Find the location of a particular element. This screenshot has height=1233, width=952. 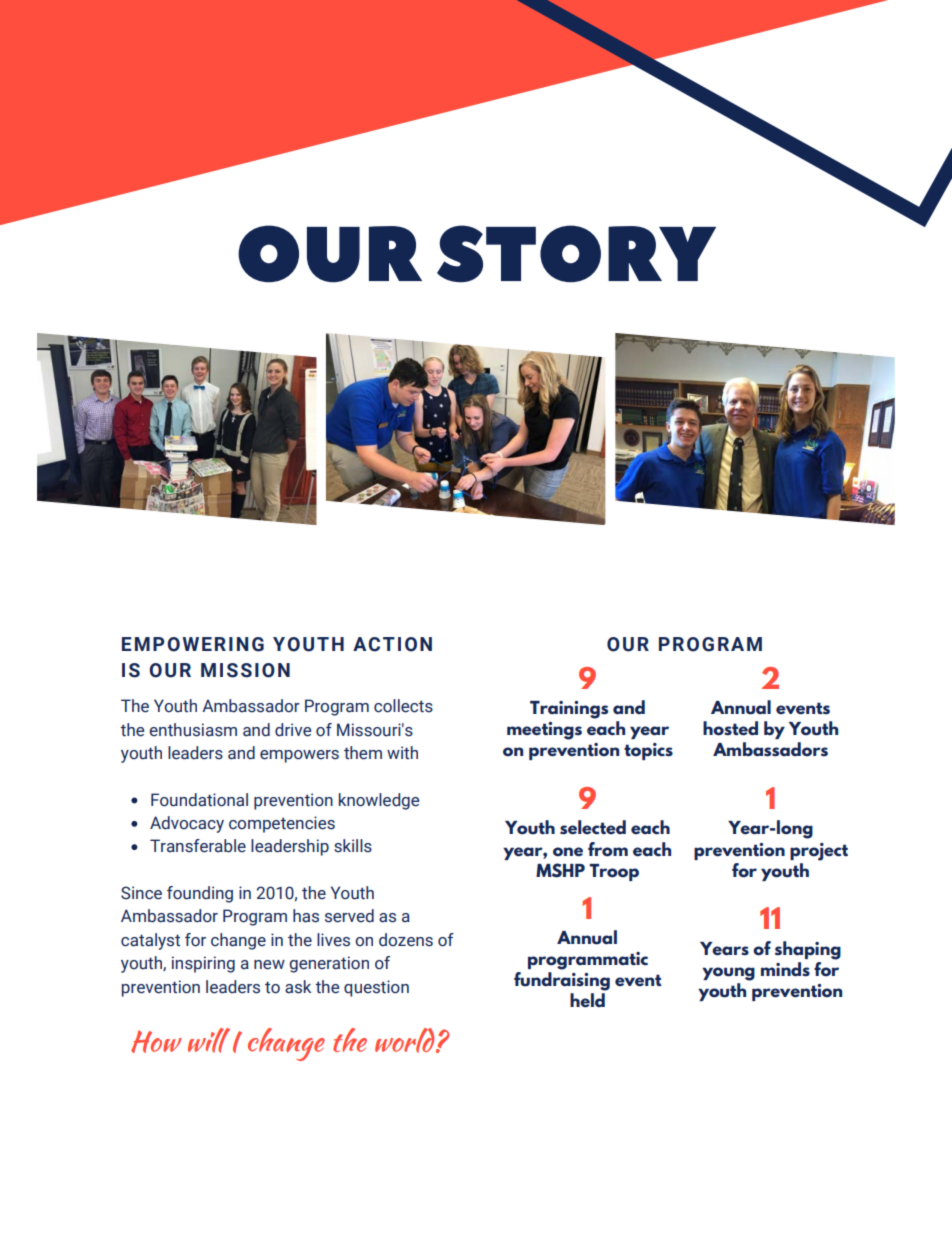

How is located at coordinates (156, 1041).
